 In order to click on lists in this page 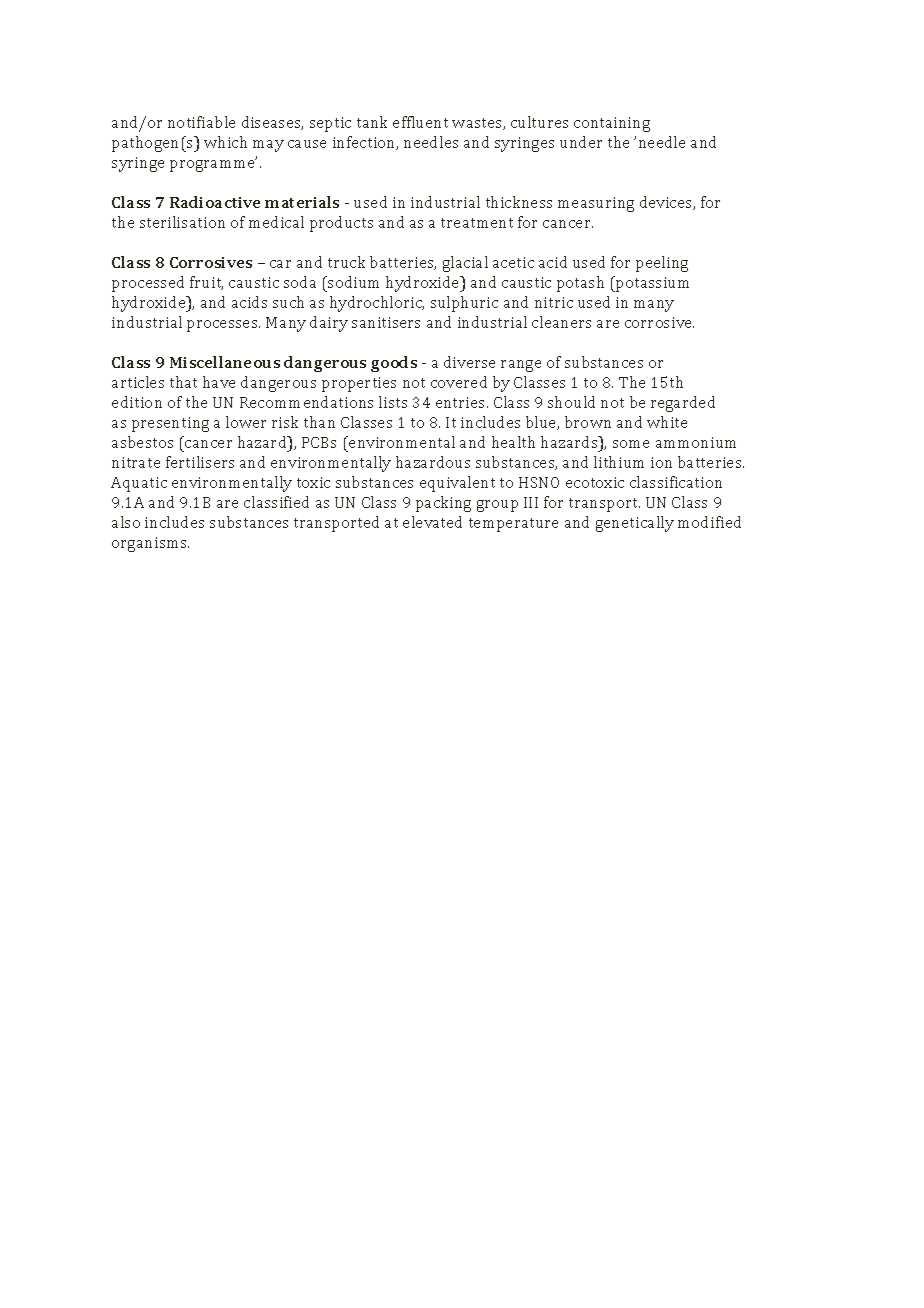, I will do `click(393, 402)`.
